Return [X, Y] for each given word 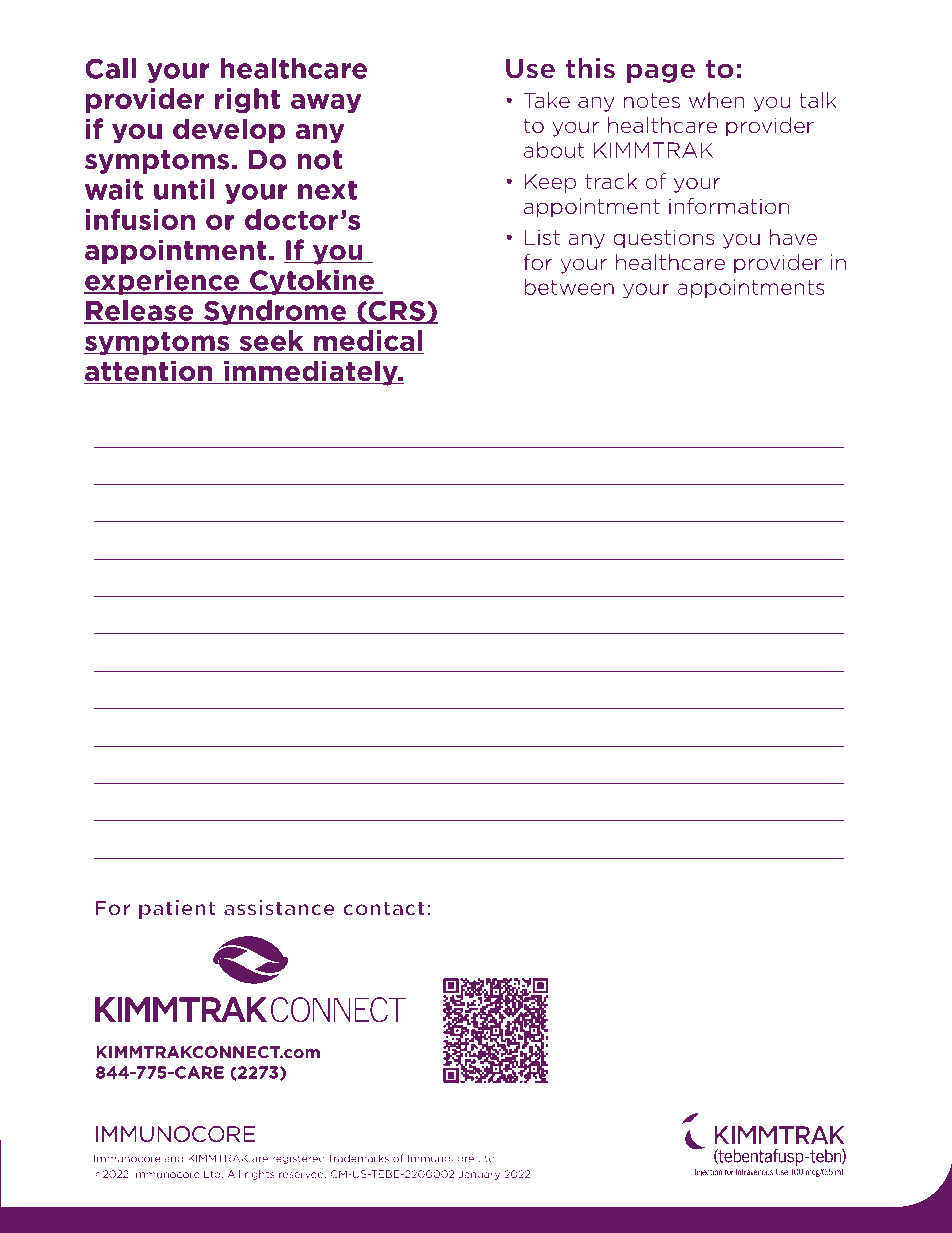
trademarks [359, 1158]
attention [149, 372]
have [793, 237]
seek [271, 340]
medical [368, 340]
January [479, 1175]
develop [229, 131]
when [717, 100]
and [173, 1158]
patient [177, 909]
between [569, 287]
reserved [302, 1174]
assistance [279, 908]
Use [530, 69]
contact [384, 908]
